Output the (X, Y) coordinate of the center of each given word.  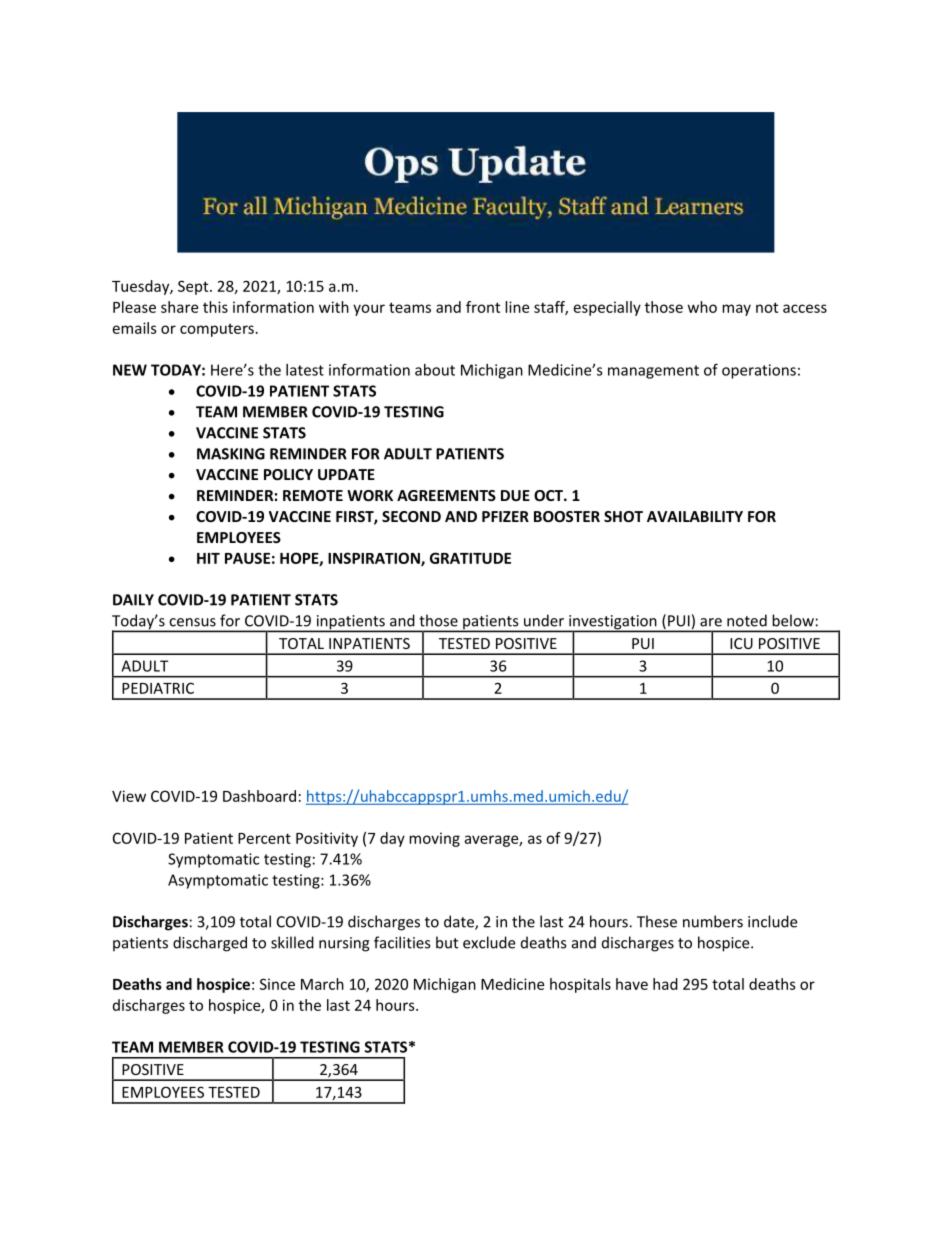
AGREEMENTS (446, 495)
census (192, 622)
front (483, 307)
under (544, 620)
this (215, 307)
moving (434, 839)
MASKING (231, 454)
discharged (210, 944)
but (447, 942)
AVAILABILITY (695, 516)
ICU (741, 643)
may (736, 310)
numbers (713, 921)
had (665, 984)
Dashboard (259, 796)
